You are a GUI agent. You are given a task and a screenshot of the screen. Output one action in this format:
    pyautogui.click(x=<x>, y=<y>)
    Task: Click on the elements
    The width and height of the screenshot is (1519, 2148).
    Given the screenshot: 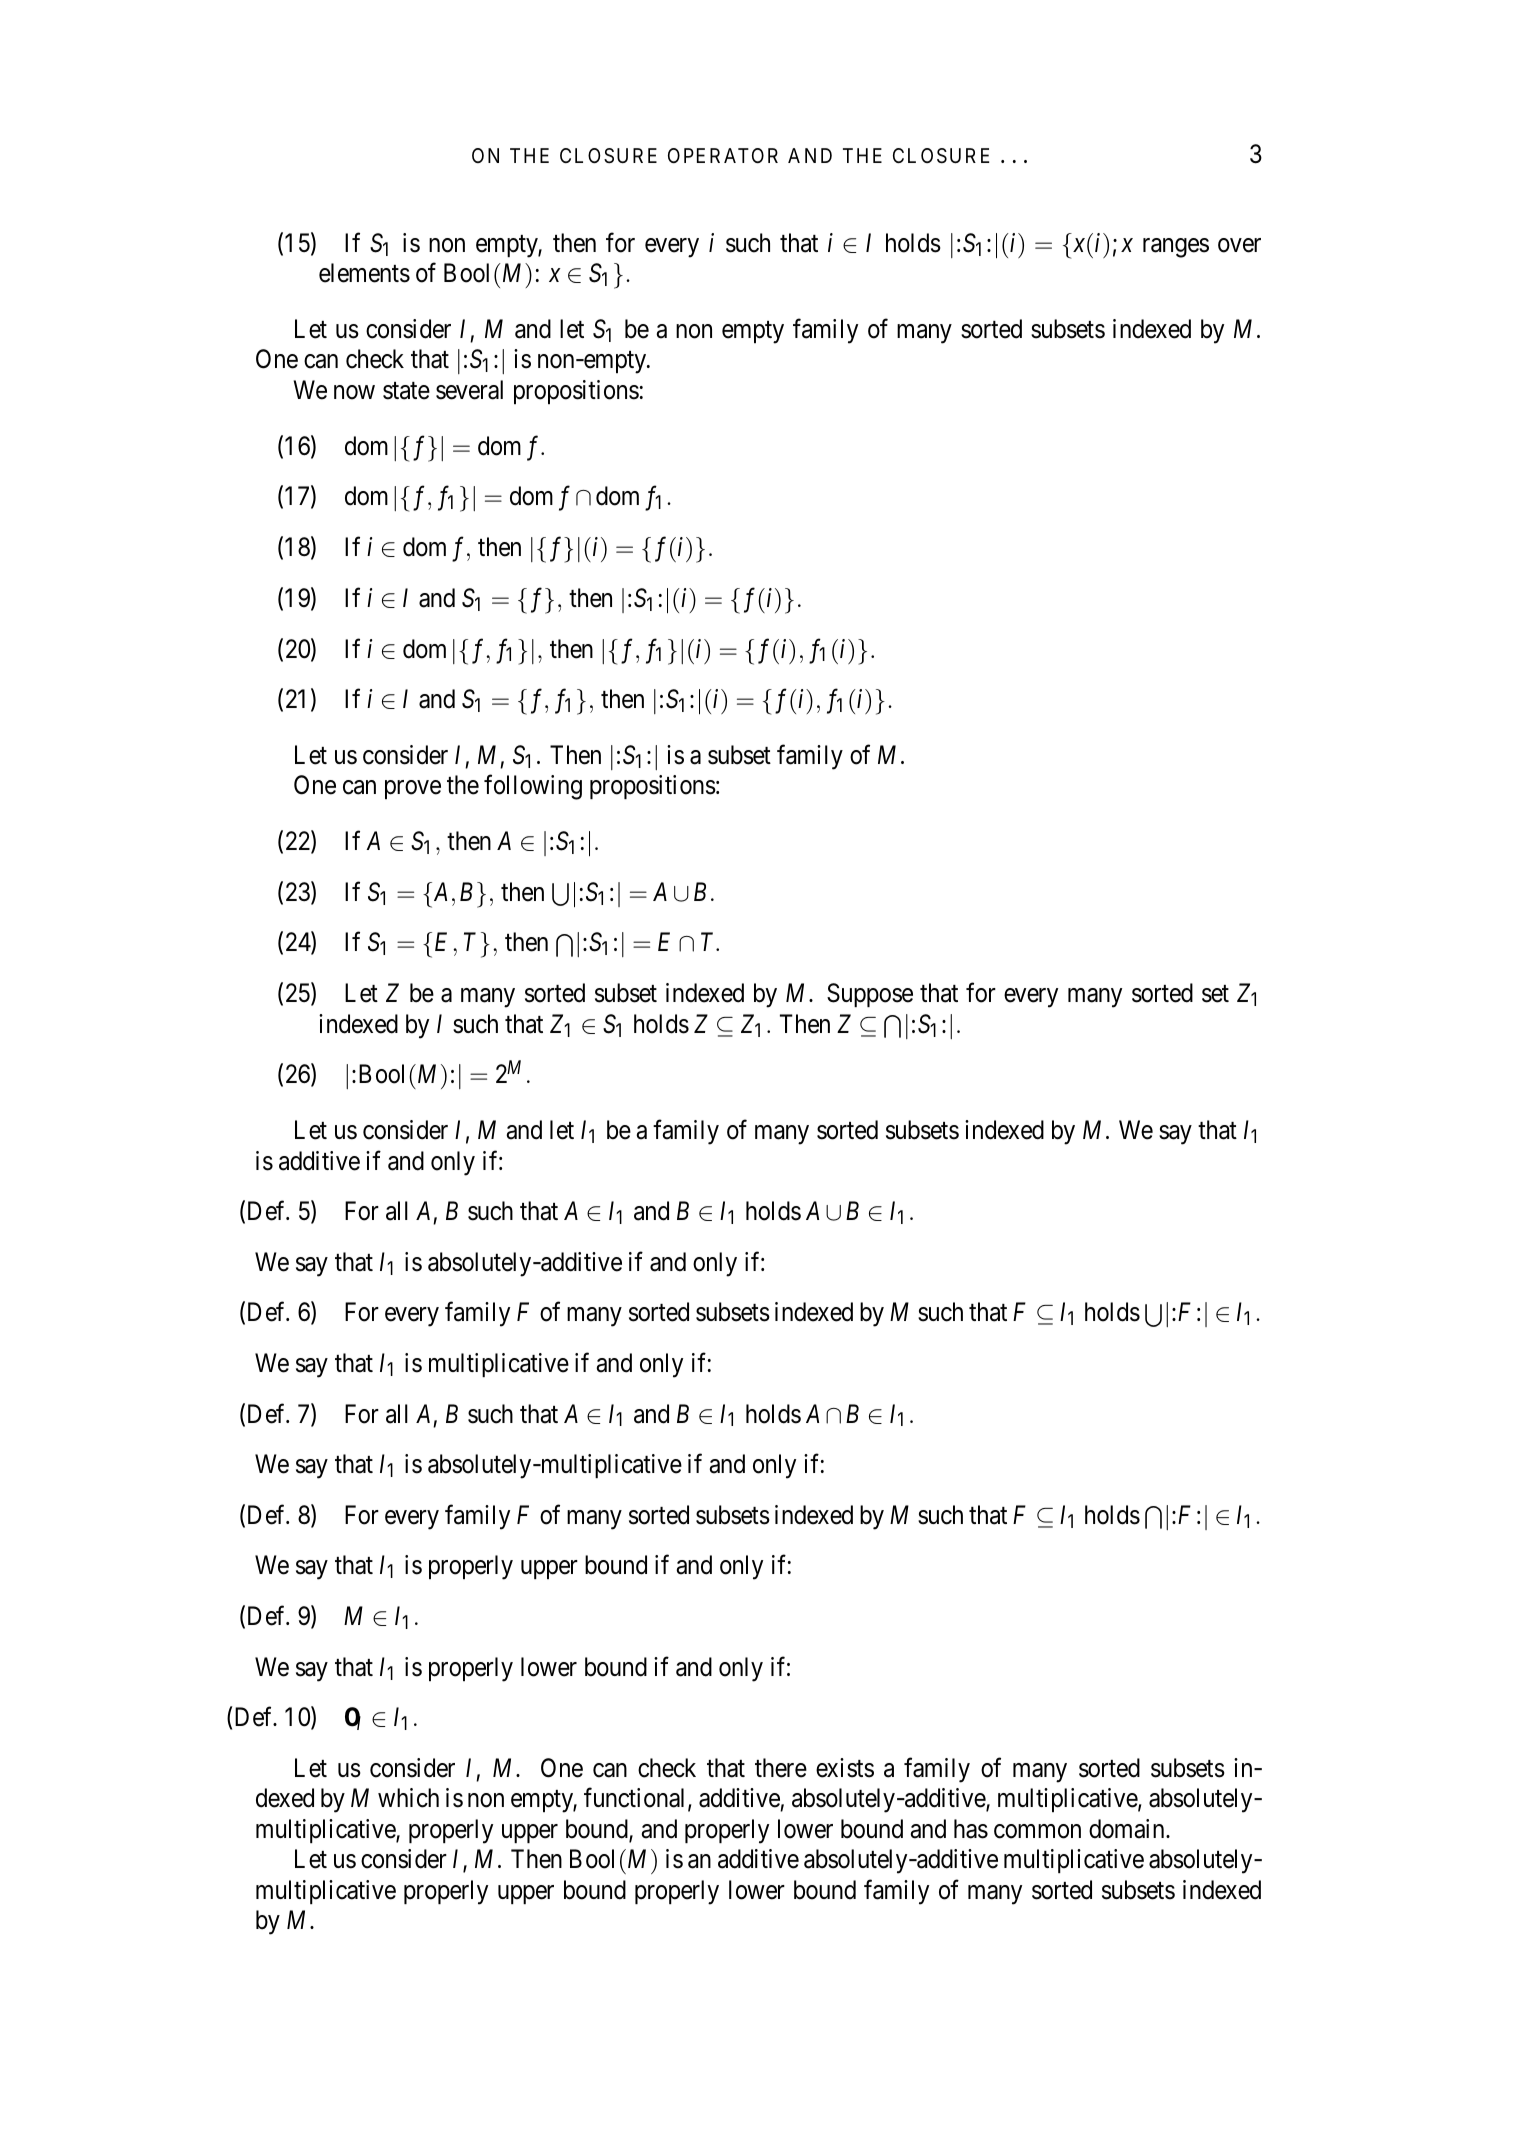 What is the action you would take?
    pyautogui.click(x=364, y=273)
